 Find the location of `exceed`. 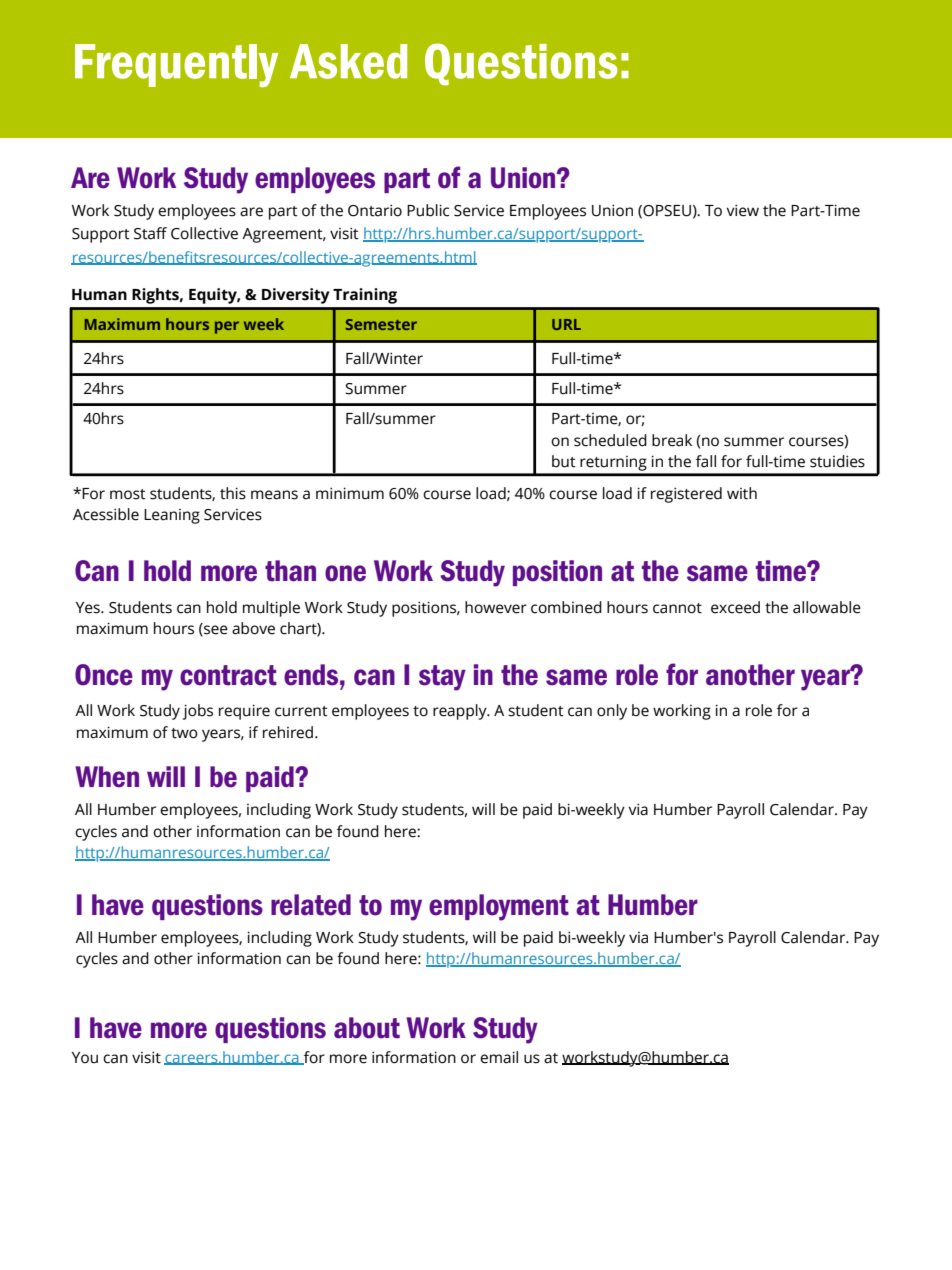

exceed is located at coordinates (735, 607).
